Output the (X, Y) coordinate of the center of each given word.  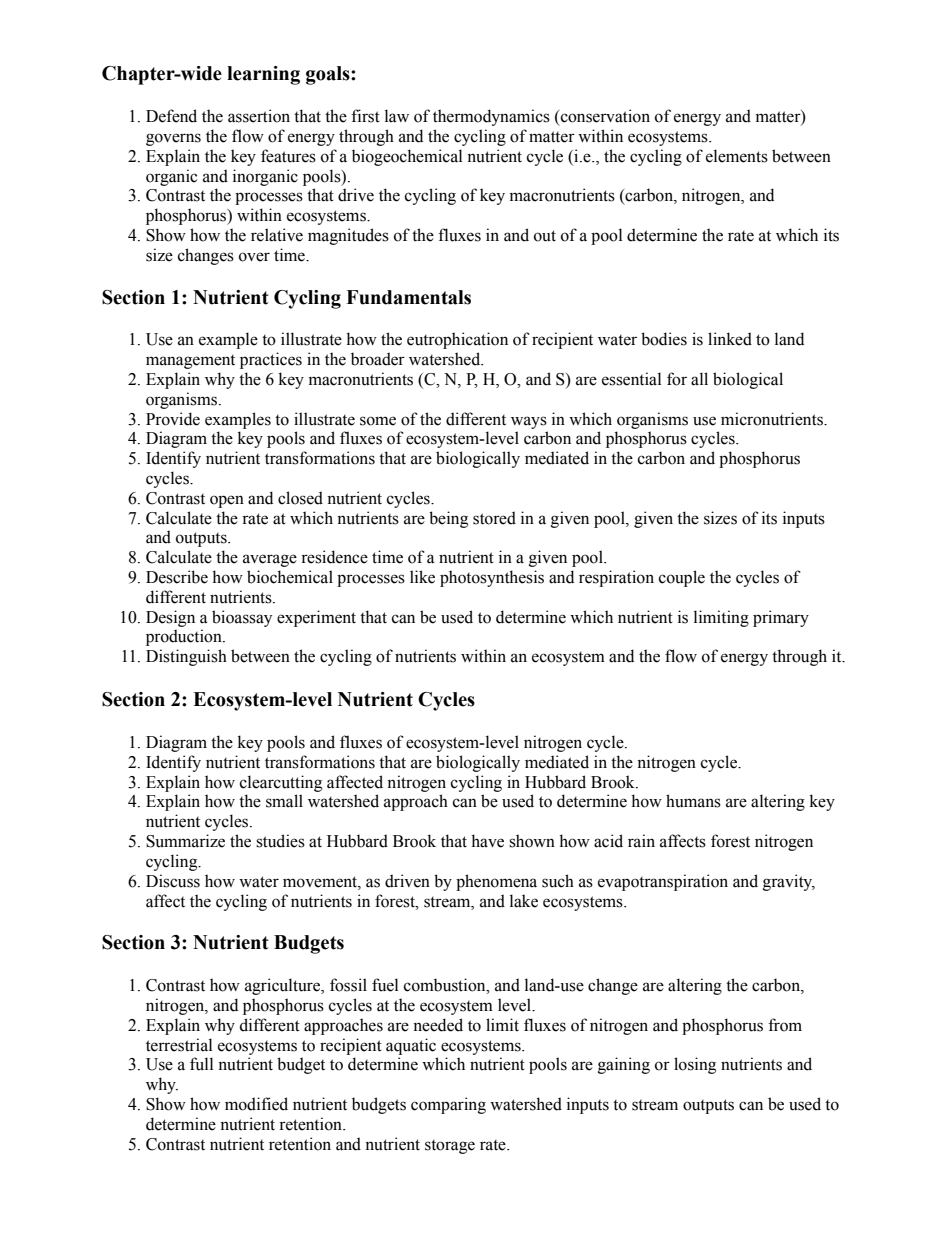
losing (695, 1065)
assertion (259, 116)
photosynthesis (492, 578)
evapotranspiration (663, 882)
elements (737, 156)
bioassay (242, 618)
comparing (448, 1105)
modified (256, 1104)
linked (730, 339)
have (487, 841)
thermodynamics (491, 117)
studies (280, 841)
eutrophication (457, 340)
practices (271, 360)
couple (682, 578)
